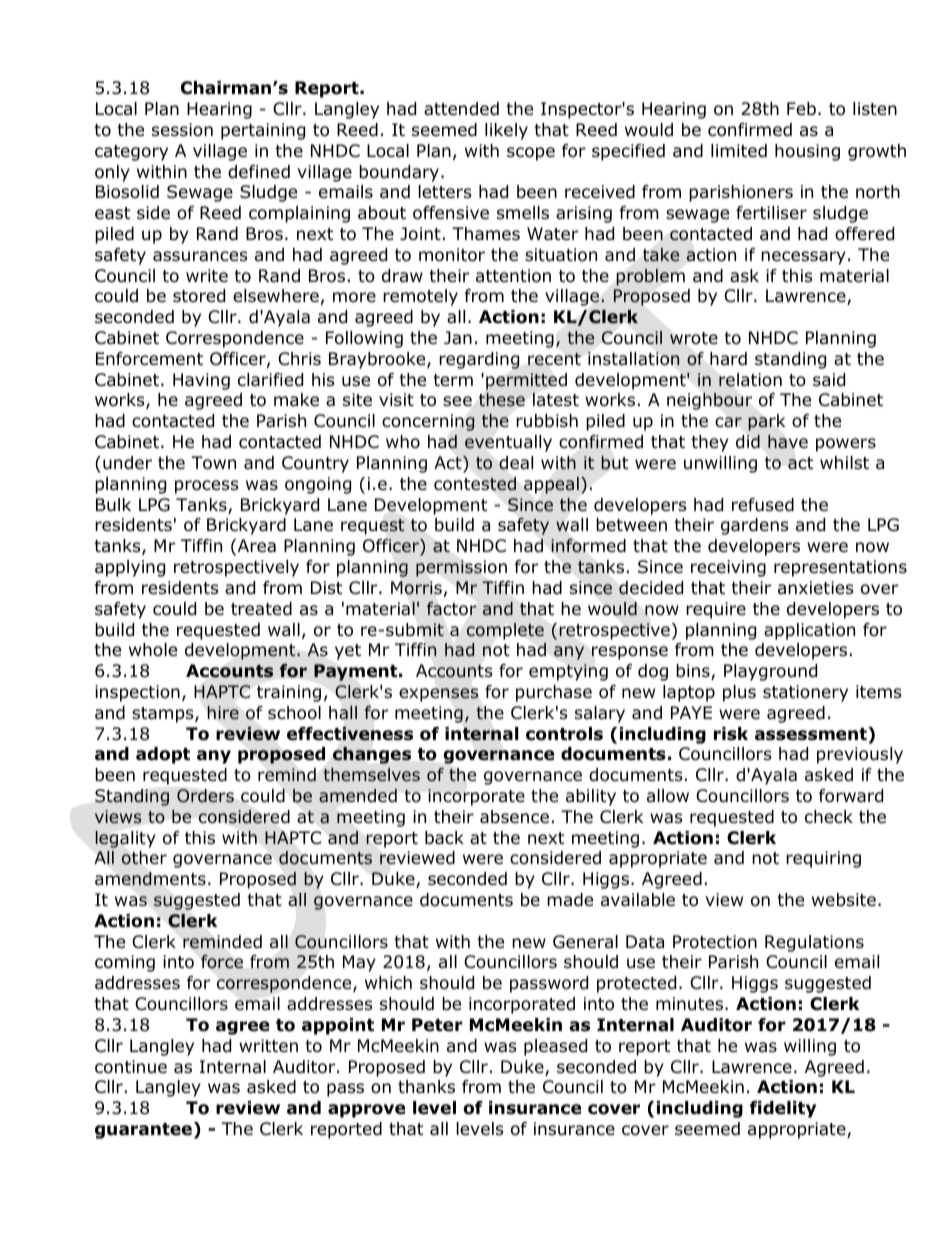 This image has height=1233, width=952. What do you see at coordinates (807, 152) in the image?
I see `housing` at bounding box center [807, 152].
